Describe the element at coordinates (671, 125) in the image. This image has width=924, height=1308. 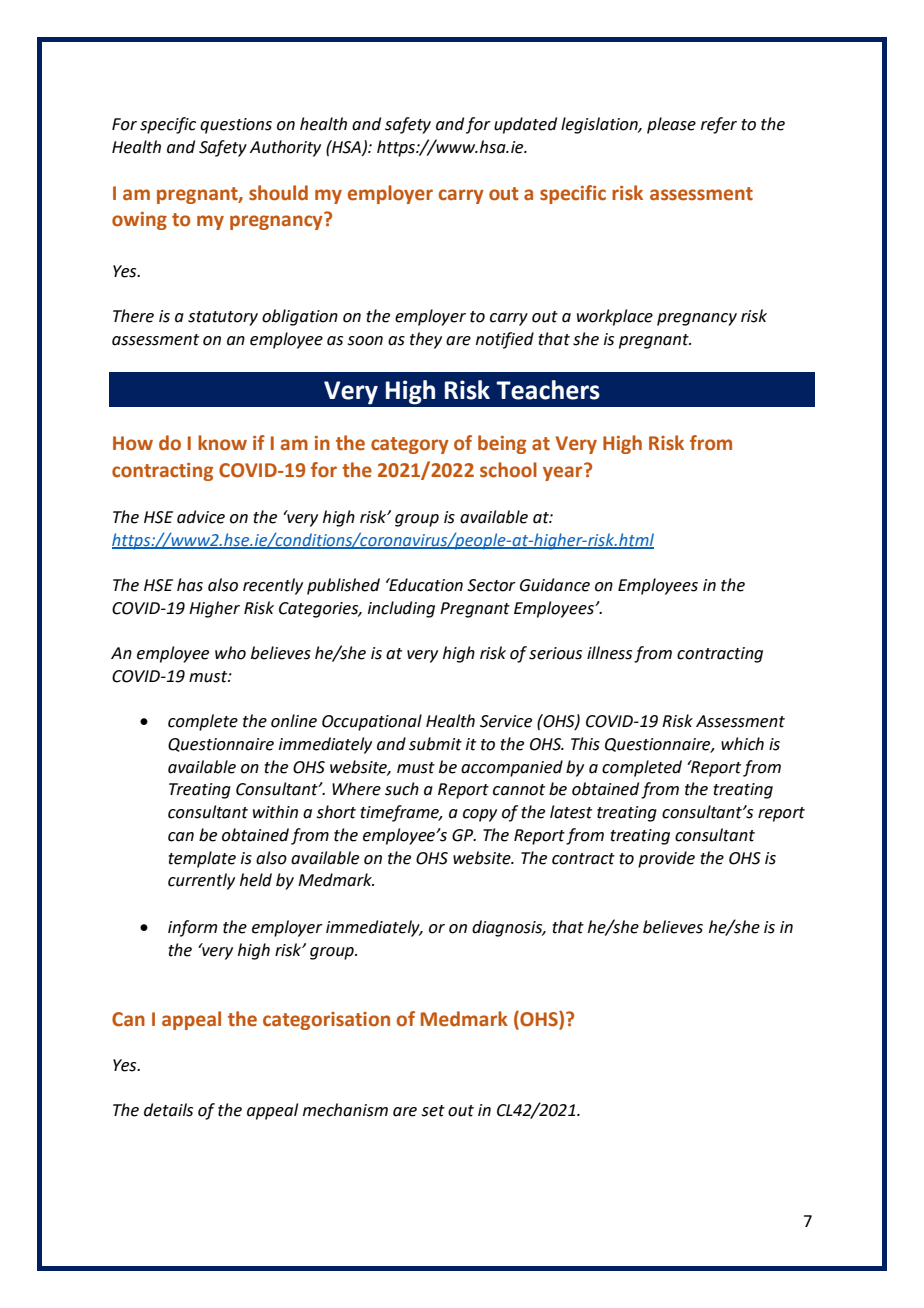
I see `please` at that location.
